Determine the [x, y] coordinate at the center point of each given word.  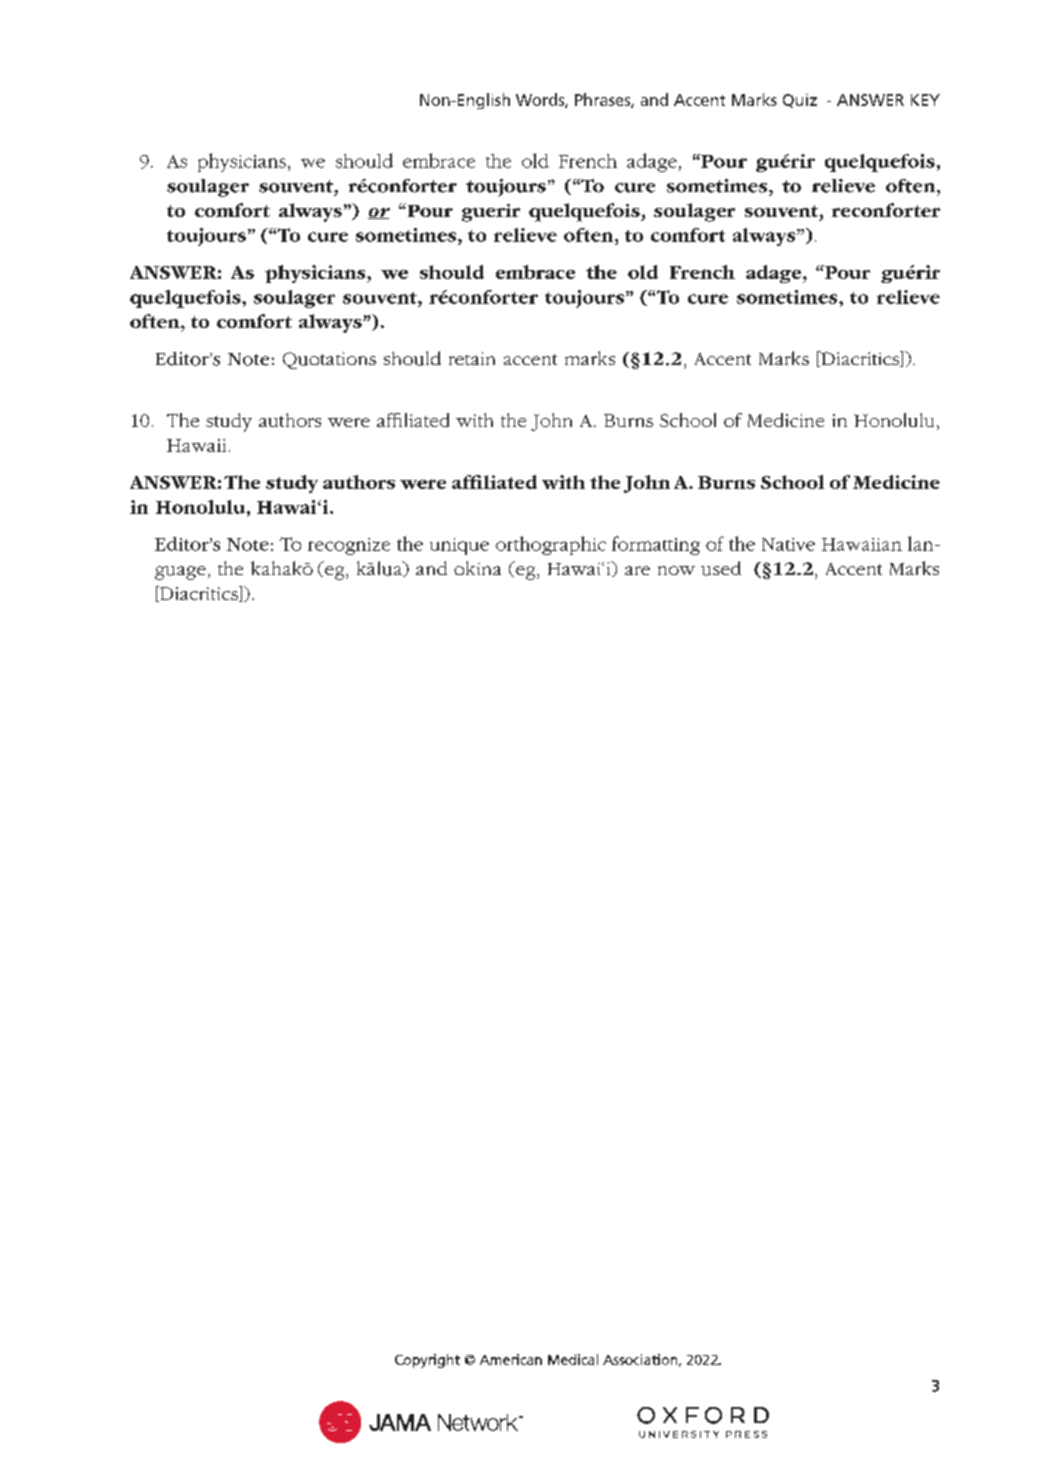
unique [459, 546]
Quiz [800, 101]
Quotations [329, 360]
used [721, 568]
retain [472, 358]
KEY [925, 100]
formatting [656, 545]
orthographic [551, 545]
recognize [349, 546]
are [637, 570]
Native [788, 544]
